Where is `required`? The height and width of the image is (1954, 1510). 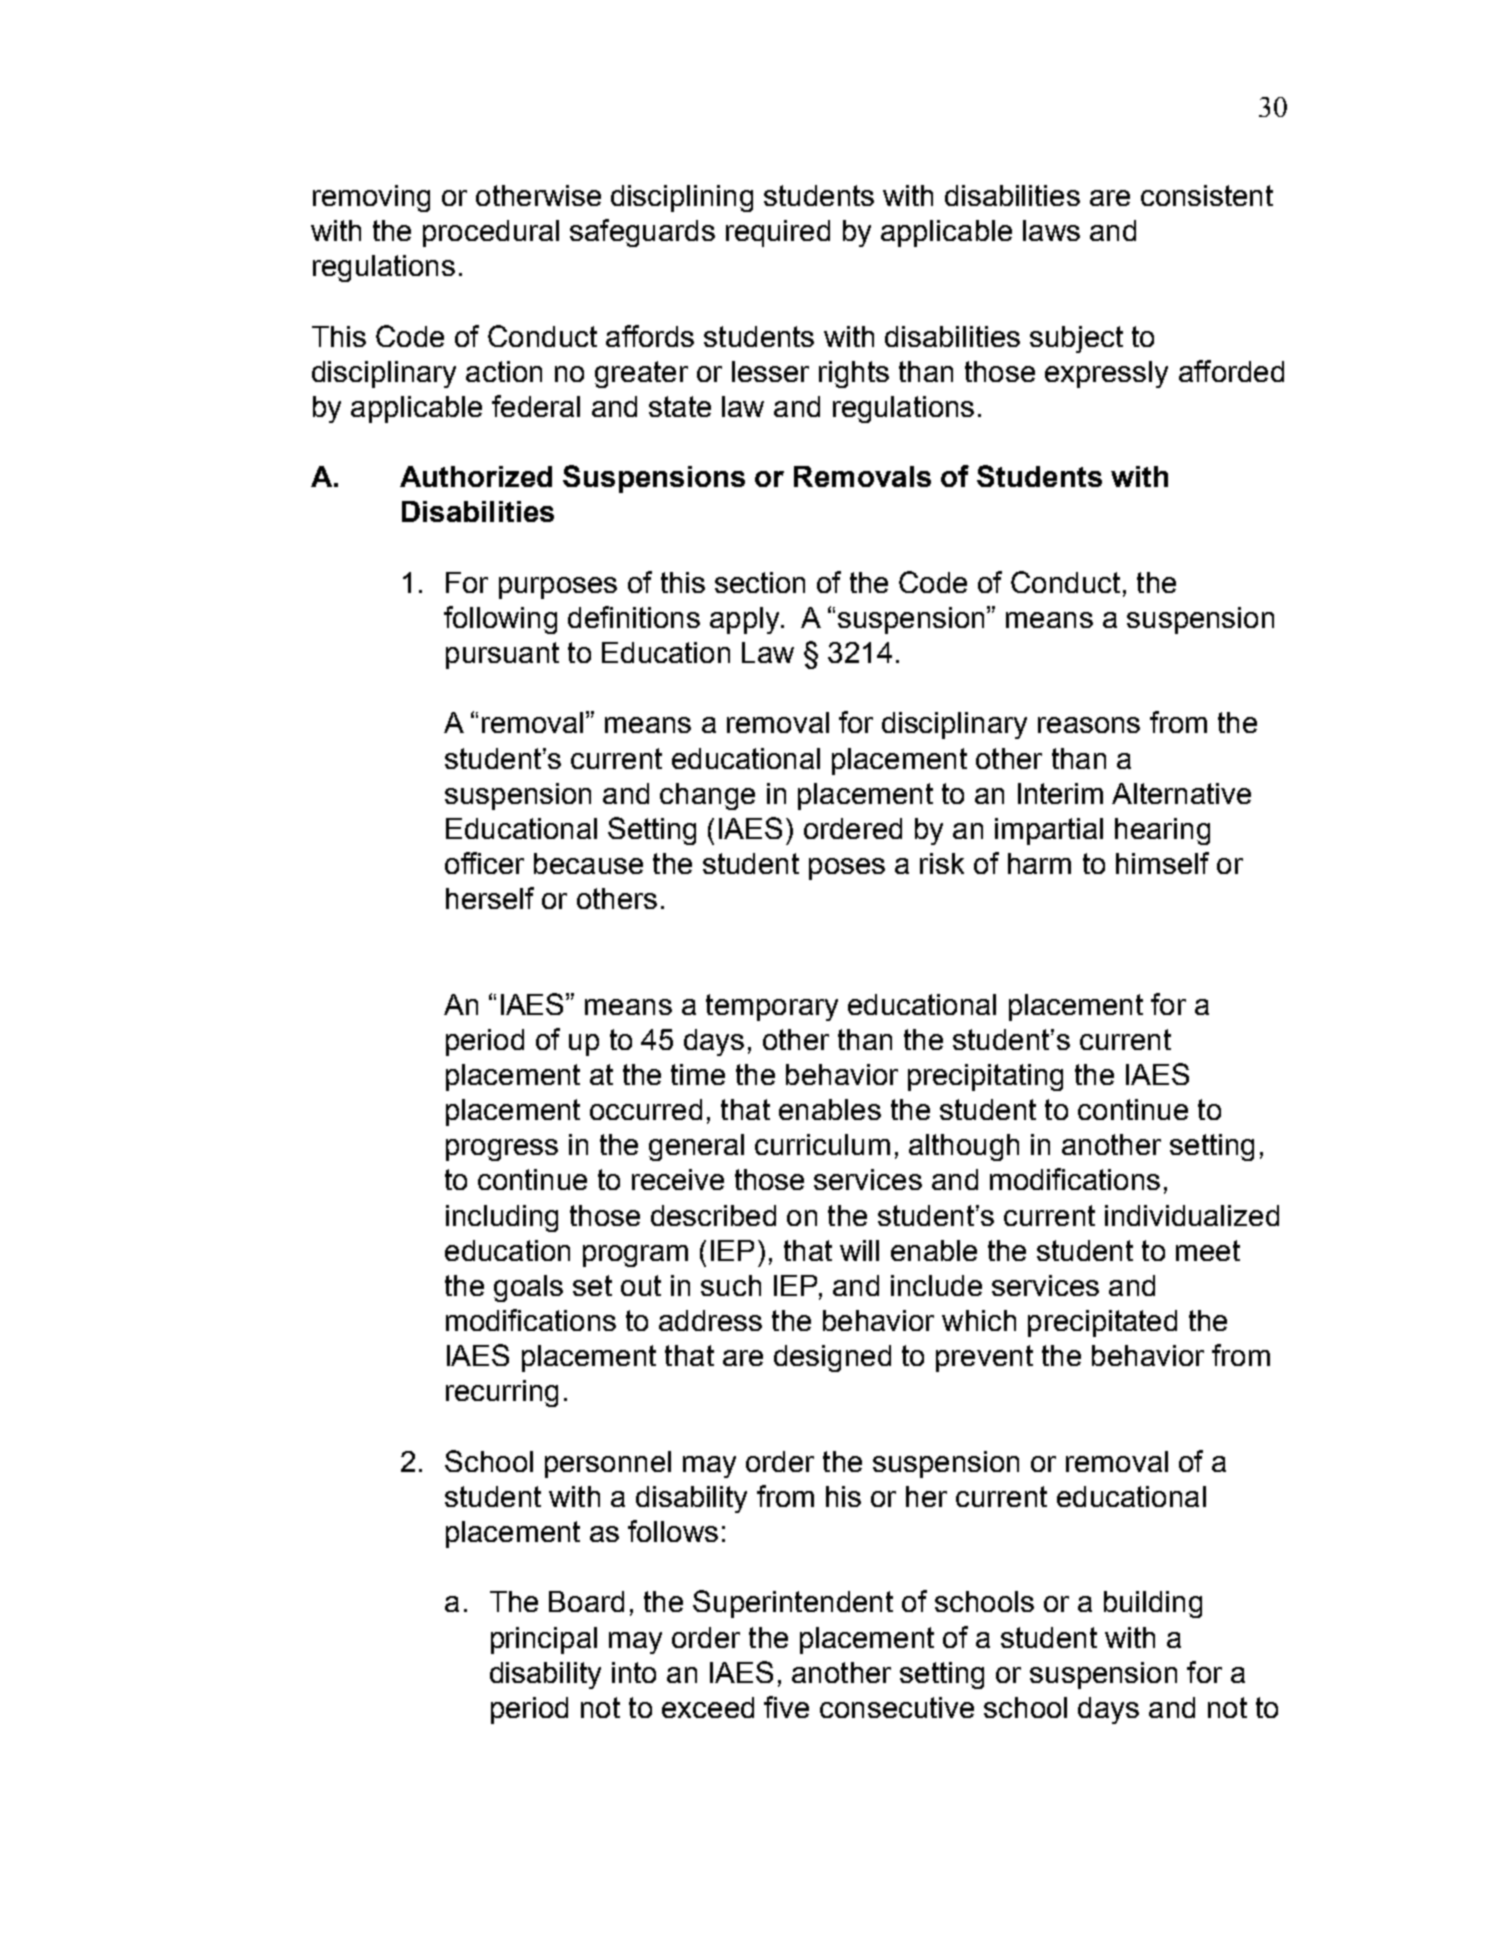 required is located at coordinates (778, 233).
